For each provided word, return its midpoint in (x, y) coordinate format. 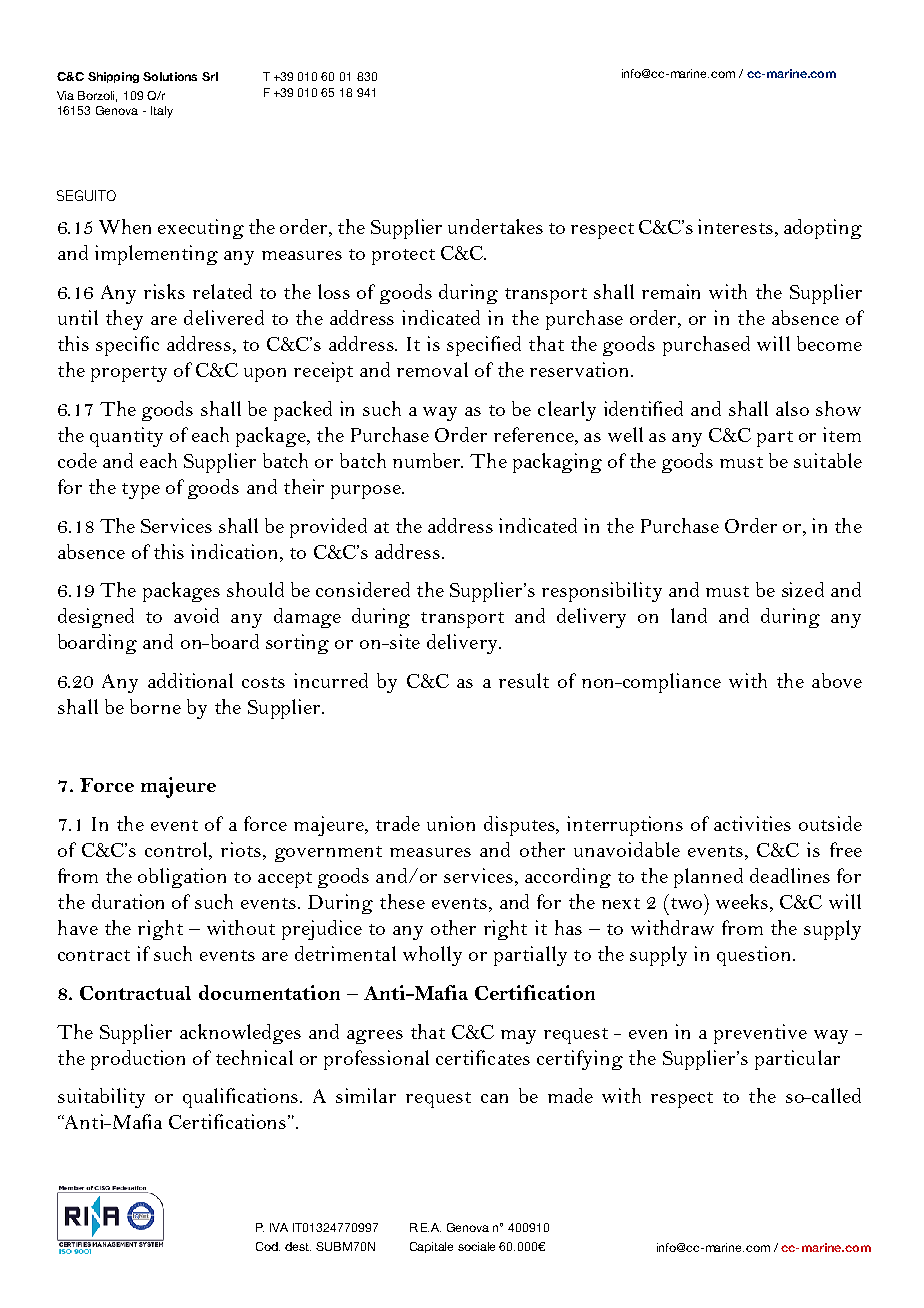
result (524, 680)
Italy (162, 112)
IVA (279, 1227)
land (689, 615)
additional (190, 680)
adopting (823, 229)
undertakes (495, 226)
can (494, 1098)
